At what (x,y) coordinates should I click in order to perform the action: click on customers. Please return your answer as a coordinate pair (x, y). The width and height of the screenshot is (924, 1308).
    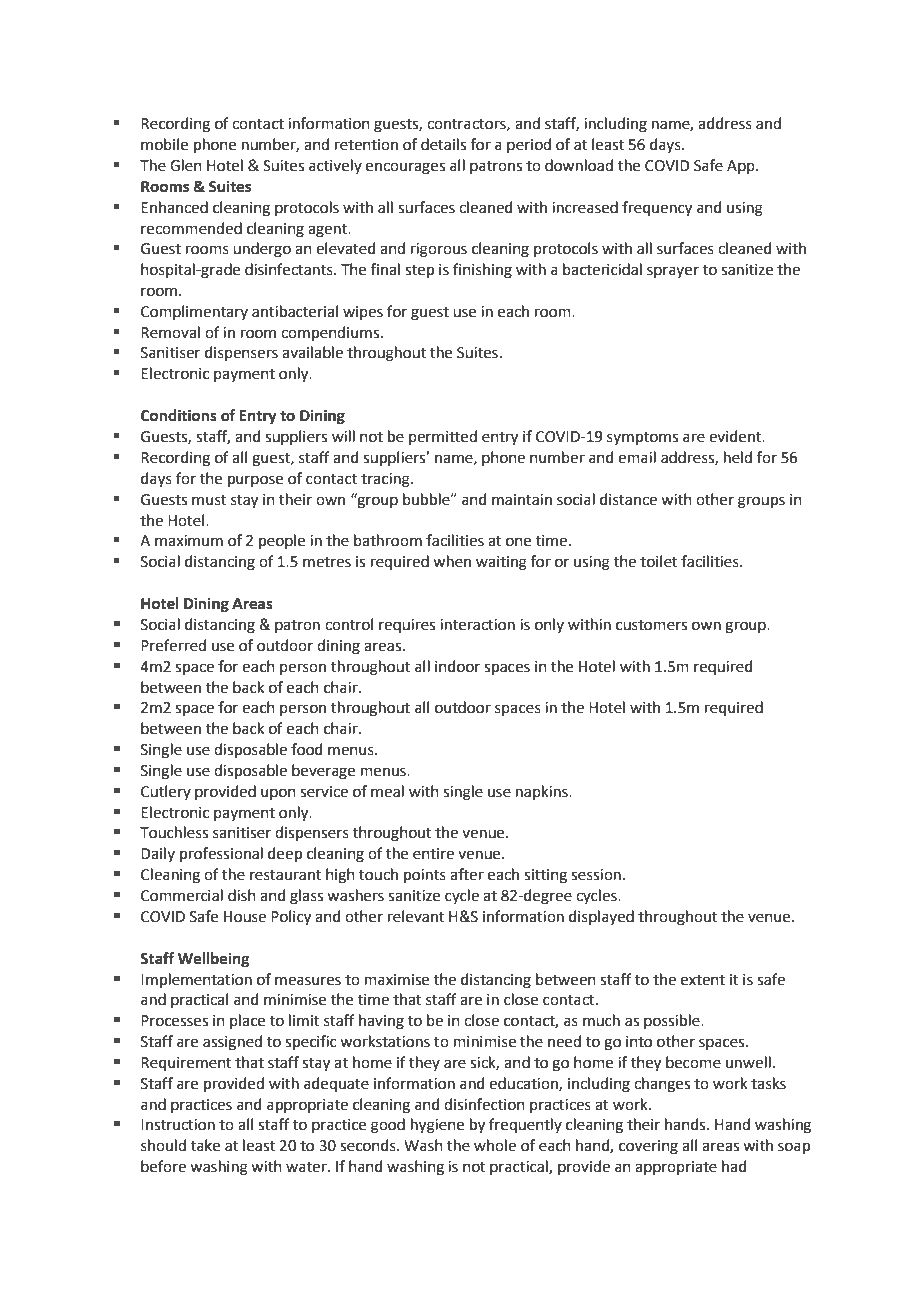
    Looking at the image, I should click on (651, 625).
